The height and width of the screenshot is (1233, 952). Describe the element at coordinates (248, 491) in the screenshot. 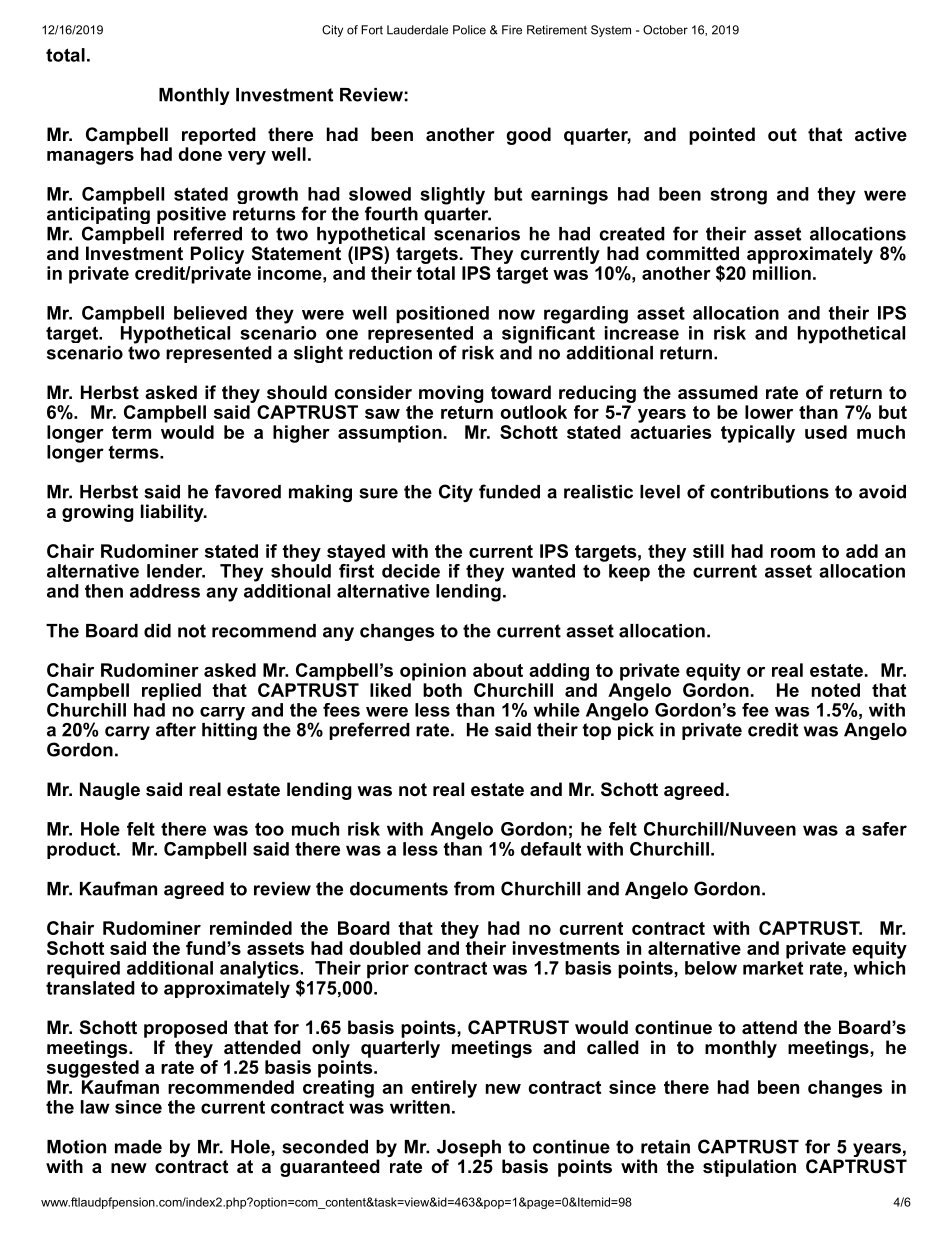

I see `favored` at that location.
